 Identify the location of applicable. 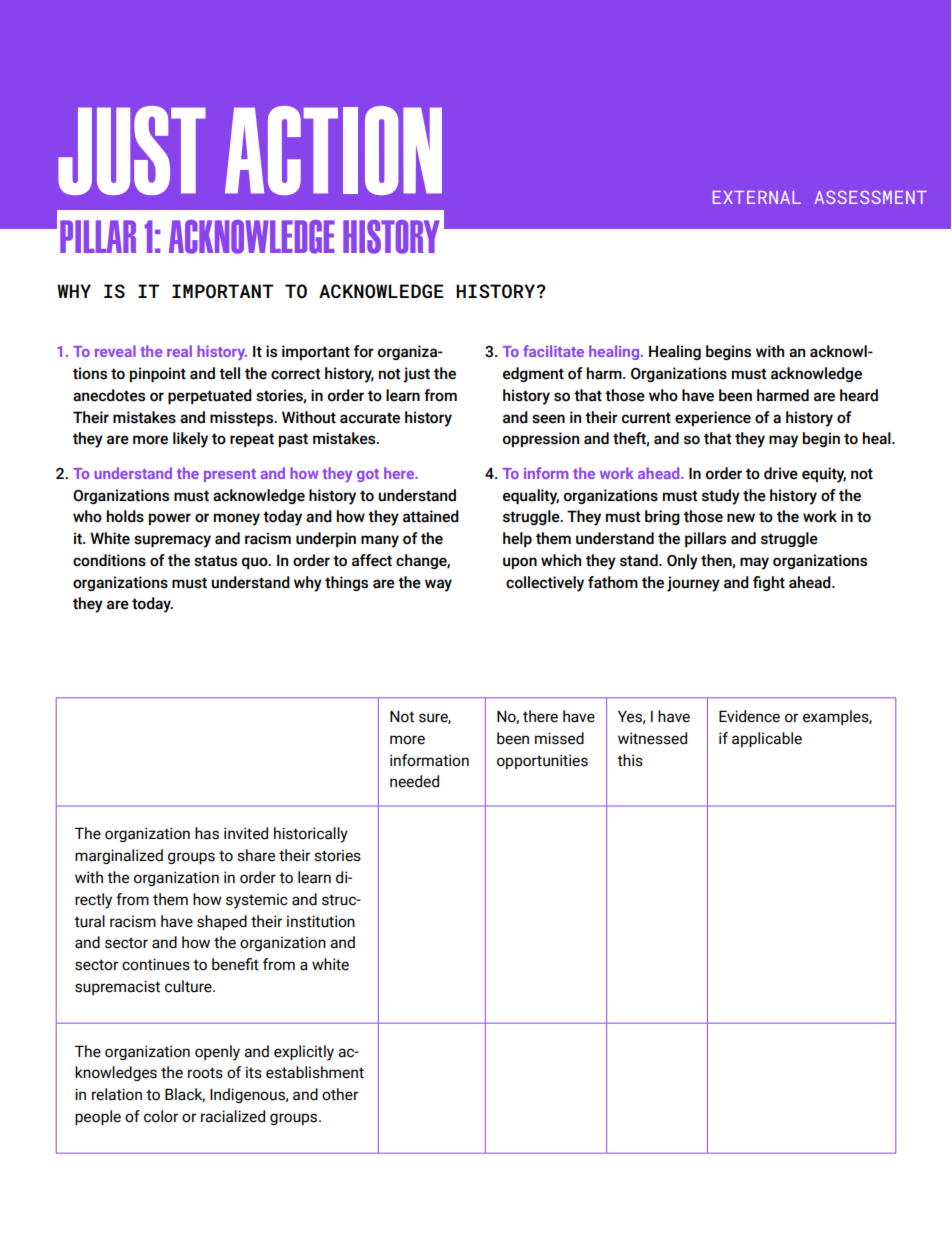
(767, 739).
